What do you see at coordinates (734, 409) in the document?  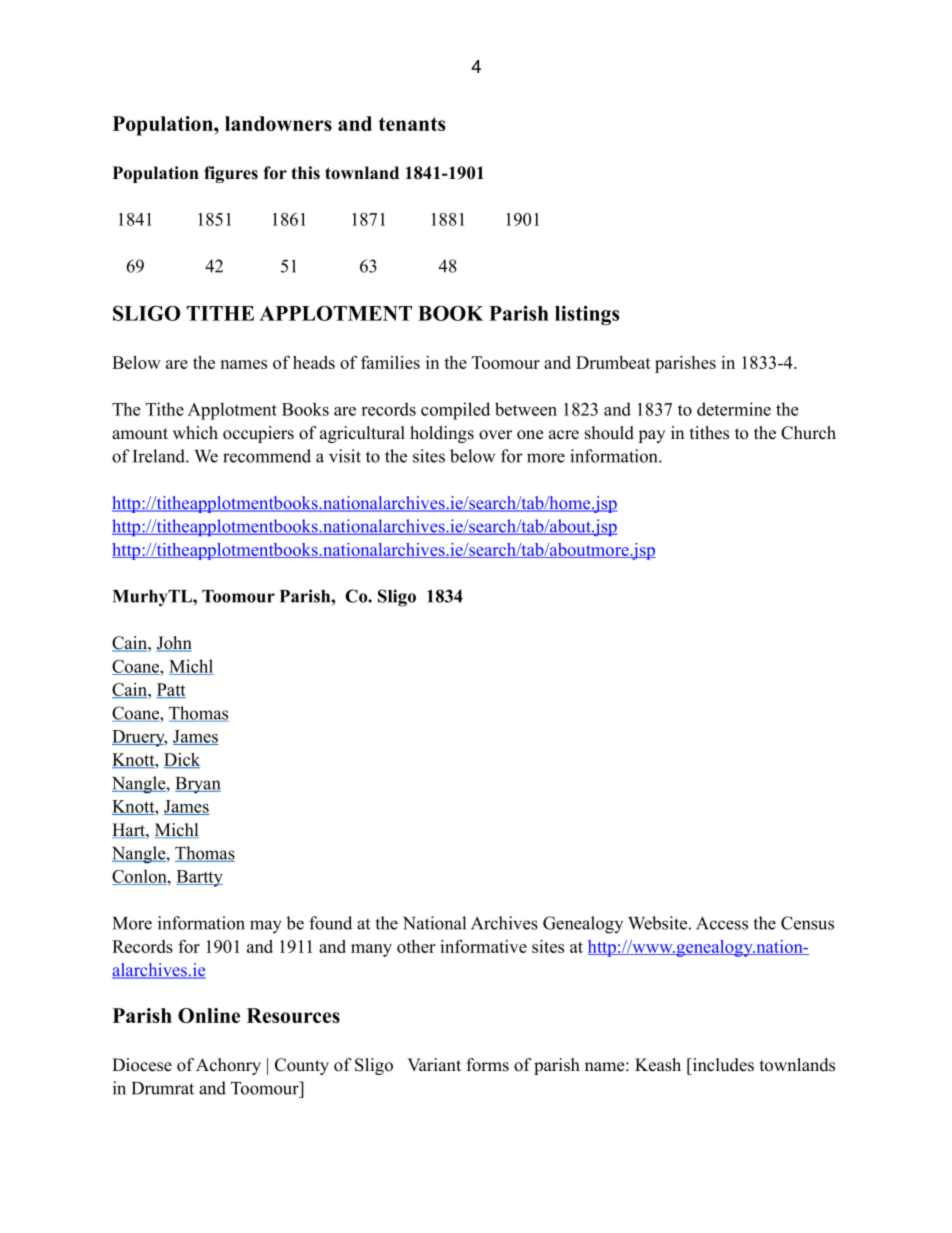 I see `determine` at bounding box center [734, 409].
